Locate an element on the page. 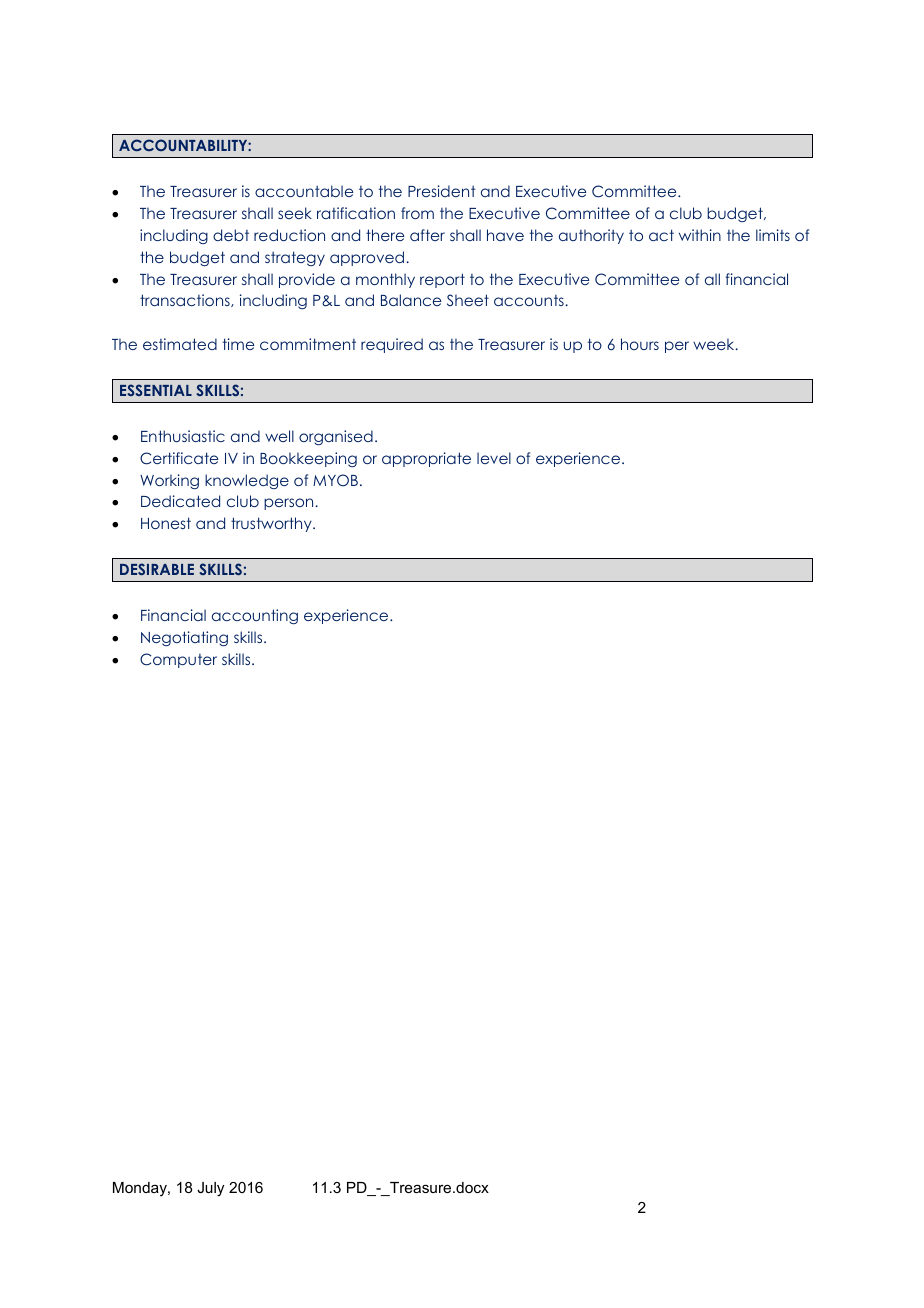 This document has height=1308, width=924. within is located at coordinates (700, 235).
